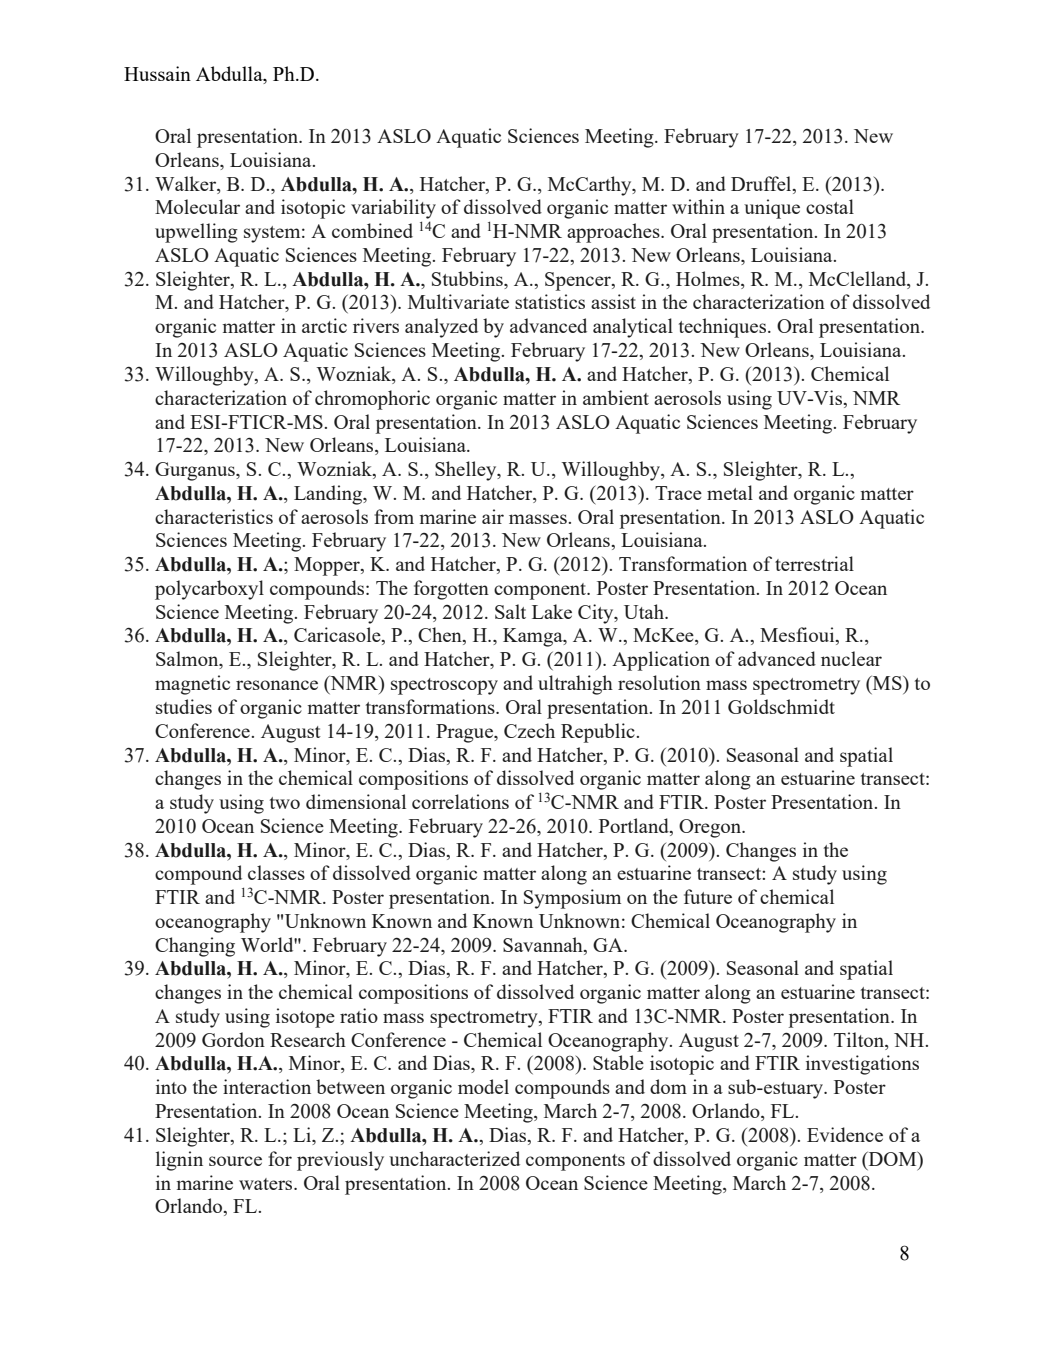 The image size is (1055, 1365). I want to click on Salt, so click(510, 611).
